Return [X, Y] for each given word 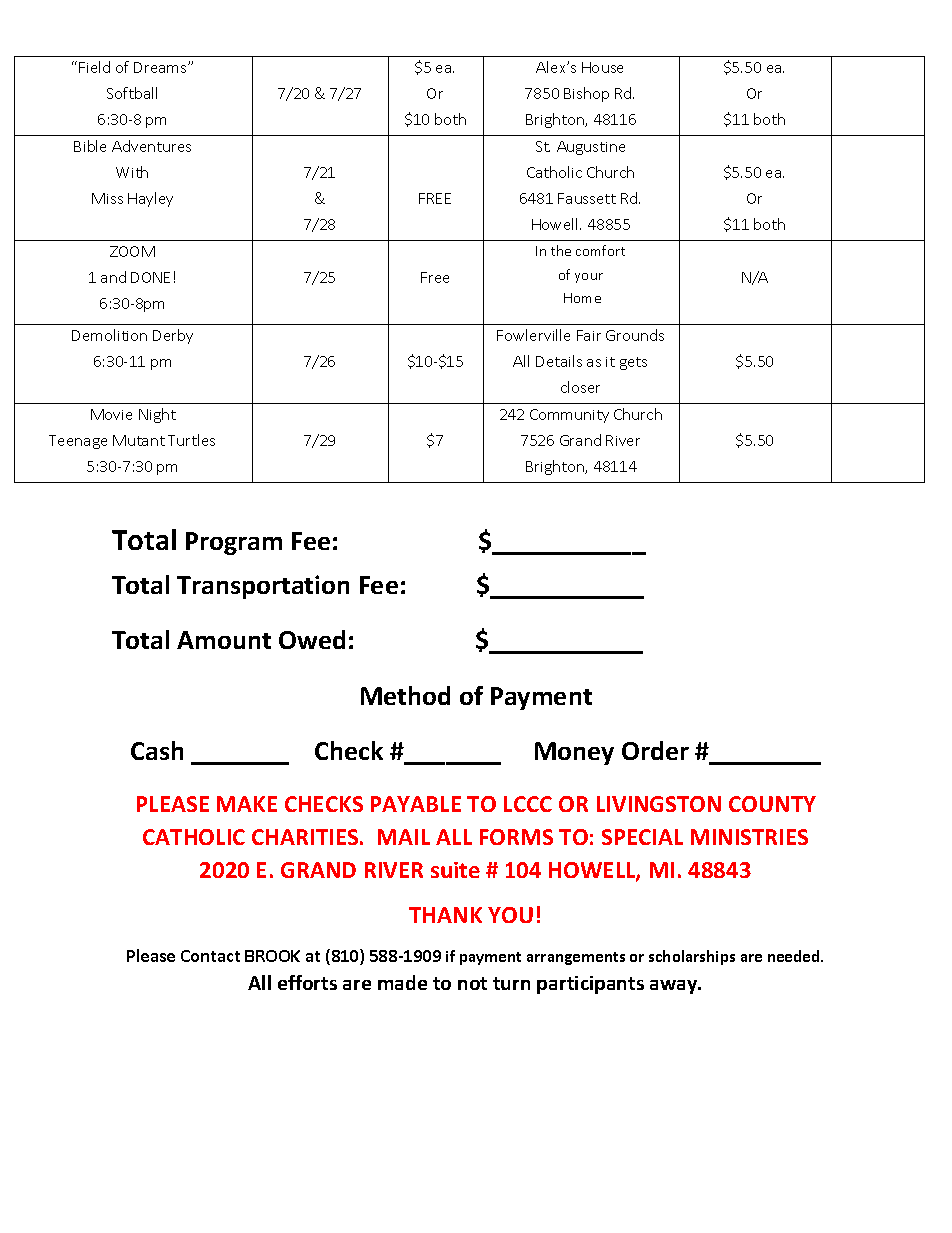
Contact [210, 956]
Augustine [591, 148]
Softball [132, 93]
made [402, 982]
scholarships [692, 957]
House [602, 67]
